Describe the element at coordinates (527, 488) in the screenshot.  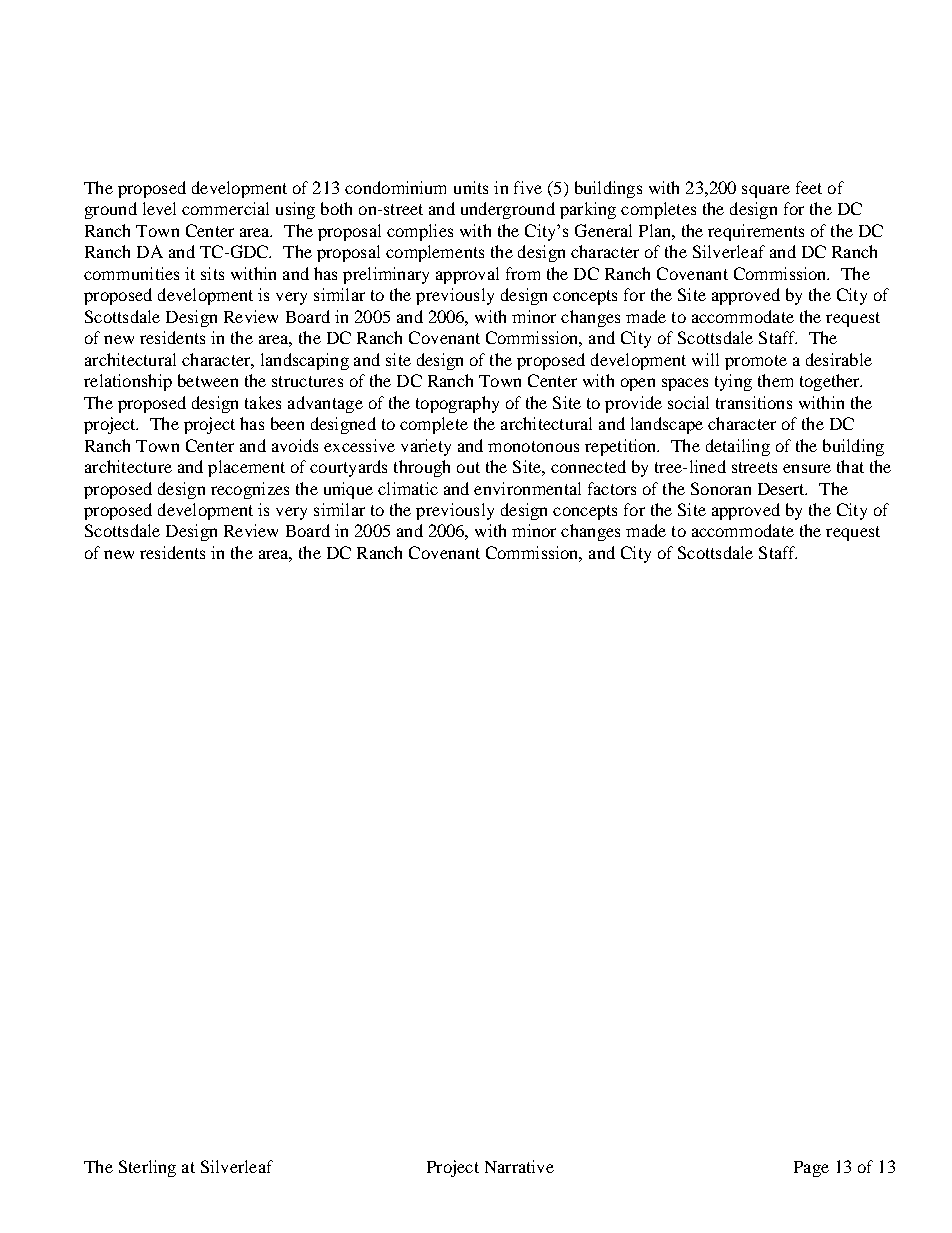
I see `environmental` at that location.
